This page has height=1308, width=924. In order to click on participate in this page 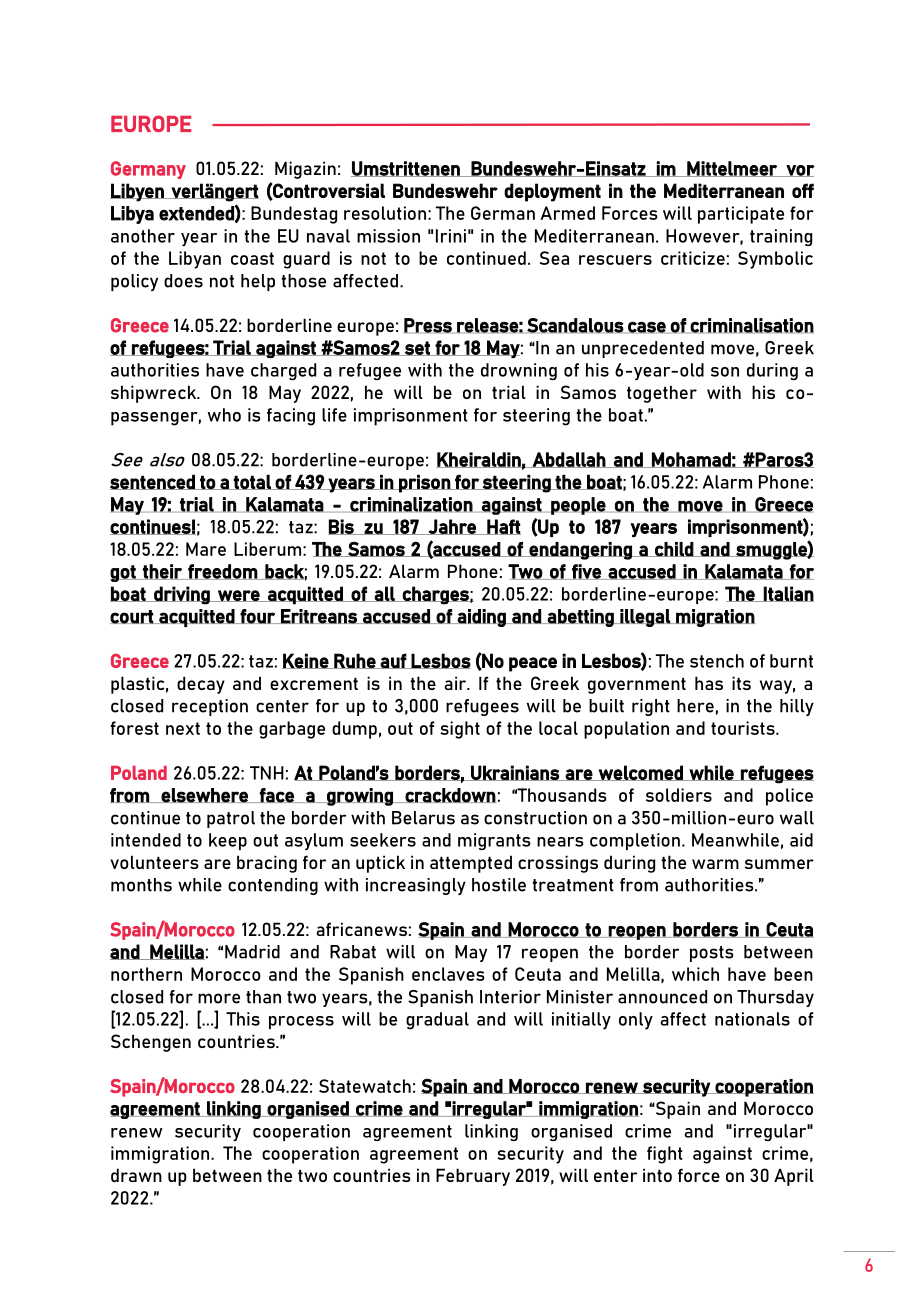, I will do `click(741, 215)`.
